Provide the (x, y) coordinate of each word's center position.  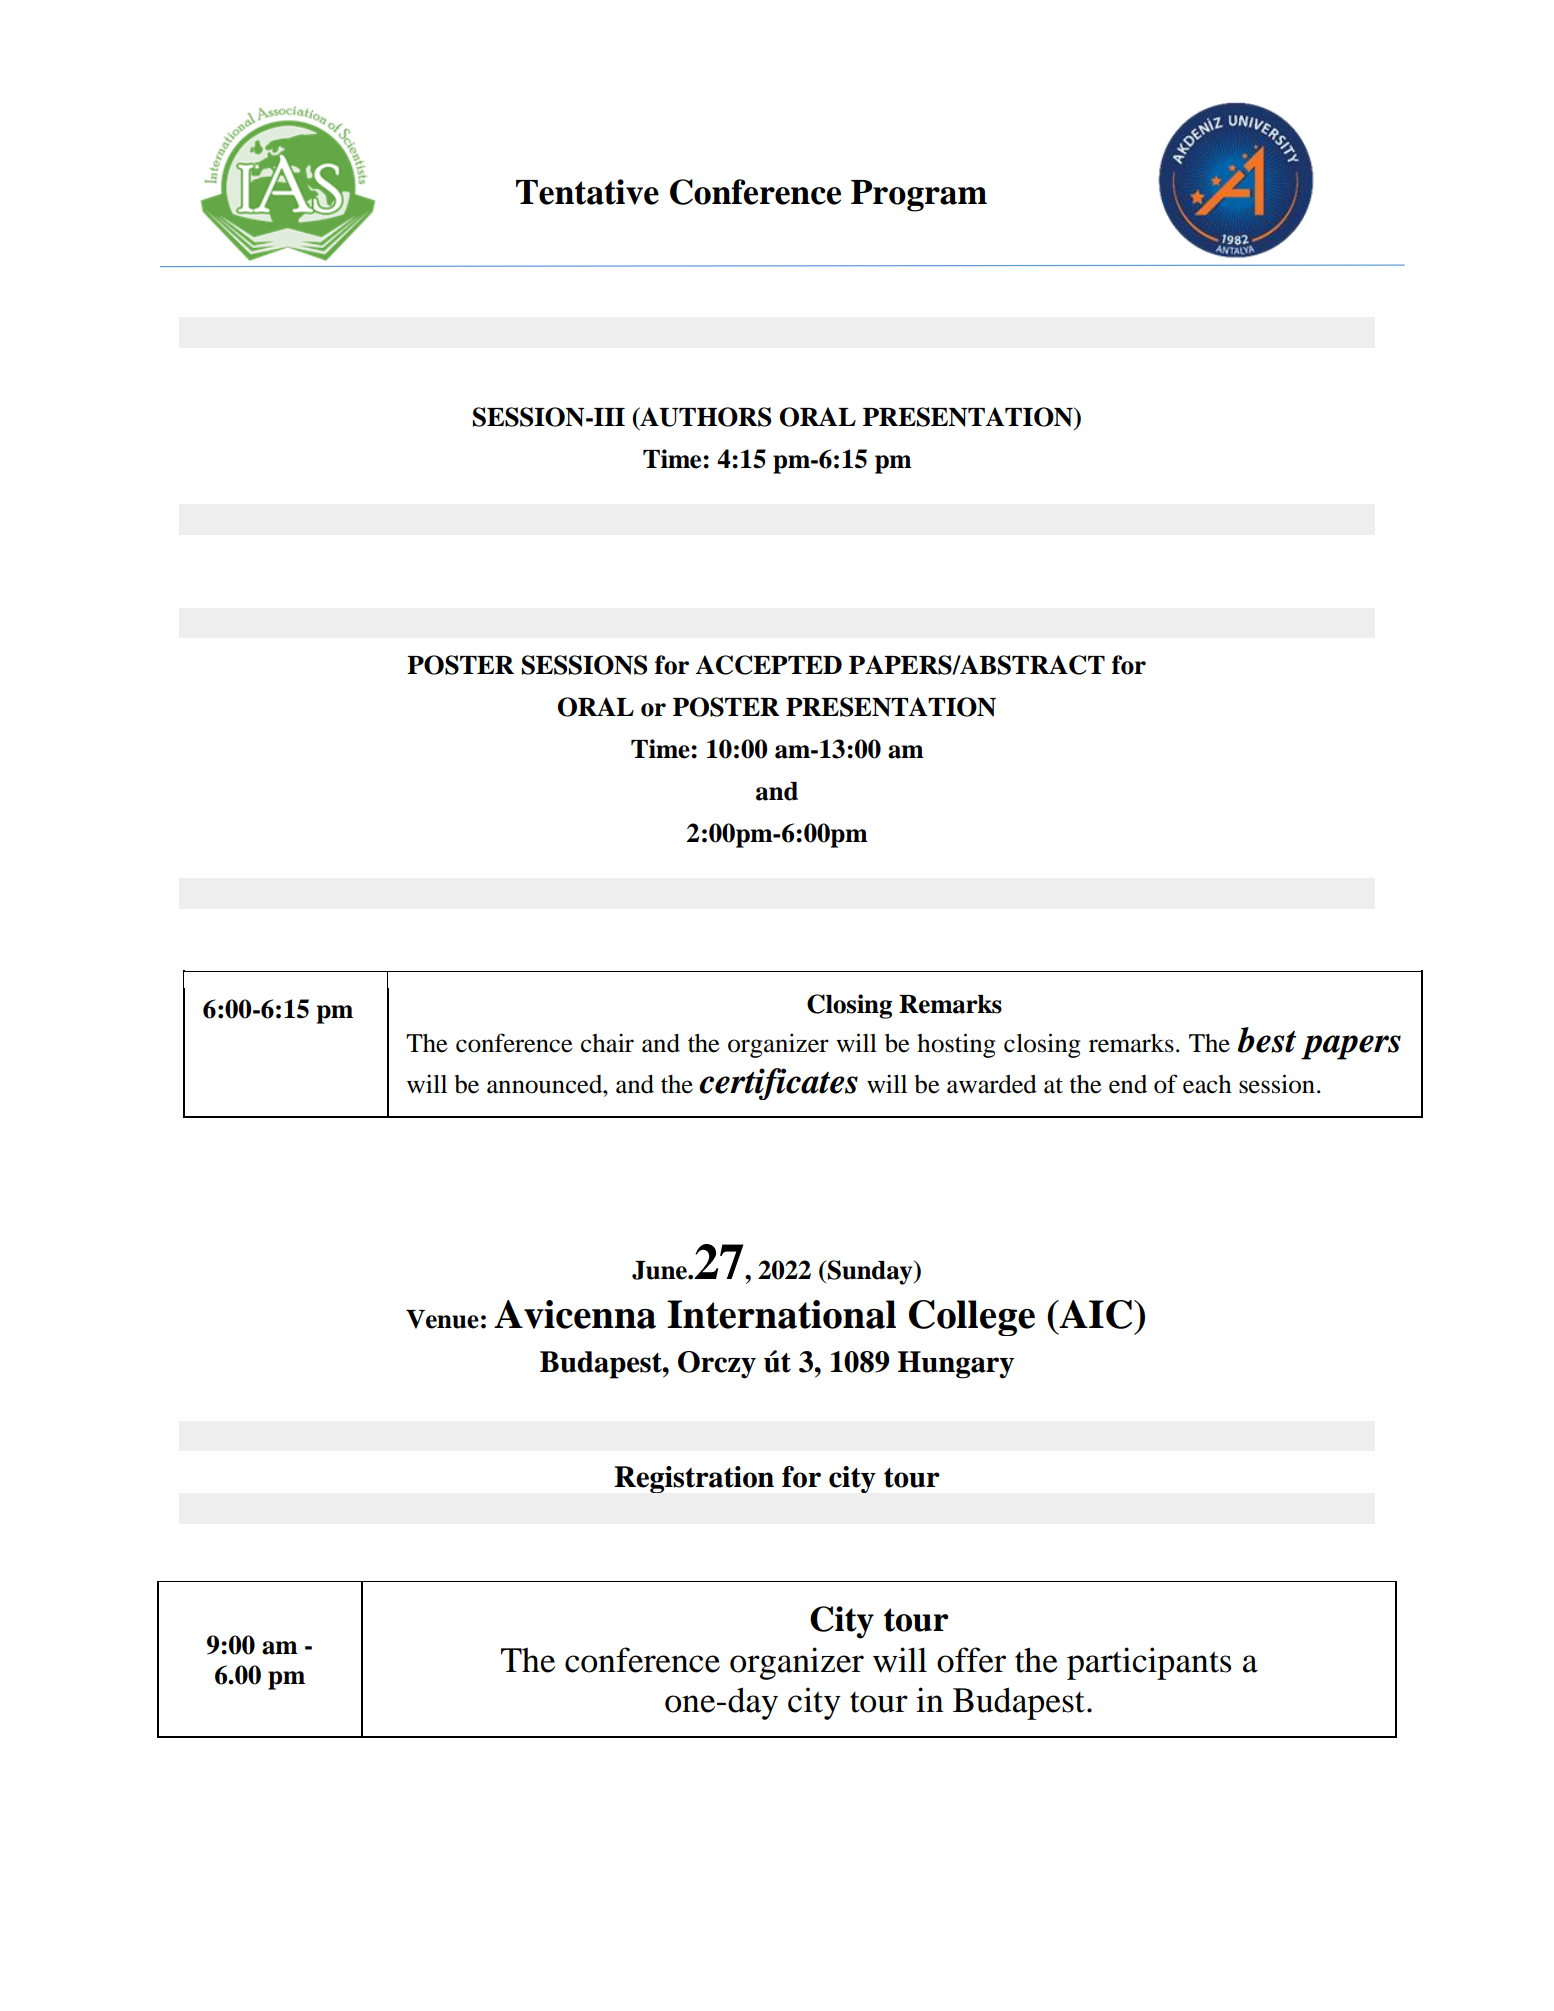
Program (919, 196)
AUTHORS (704, 418)
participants (1149, 1663)
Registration (694, 1479)
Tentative (587, 192)
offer (971, 1660)
